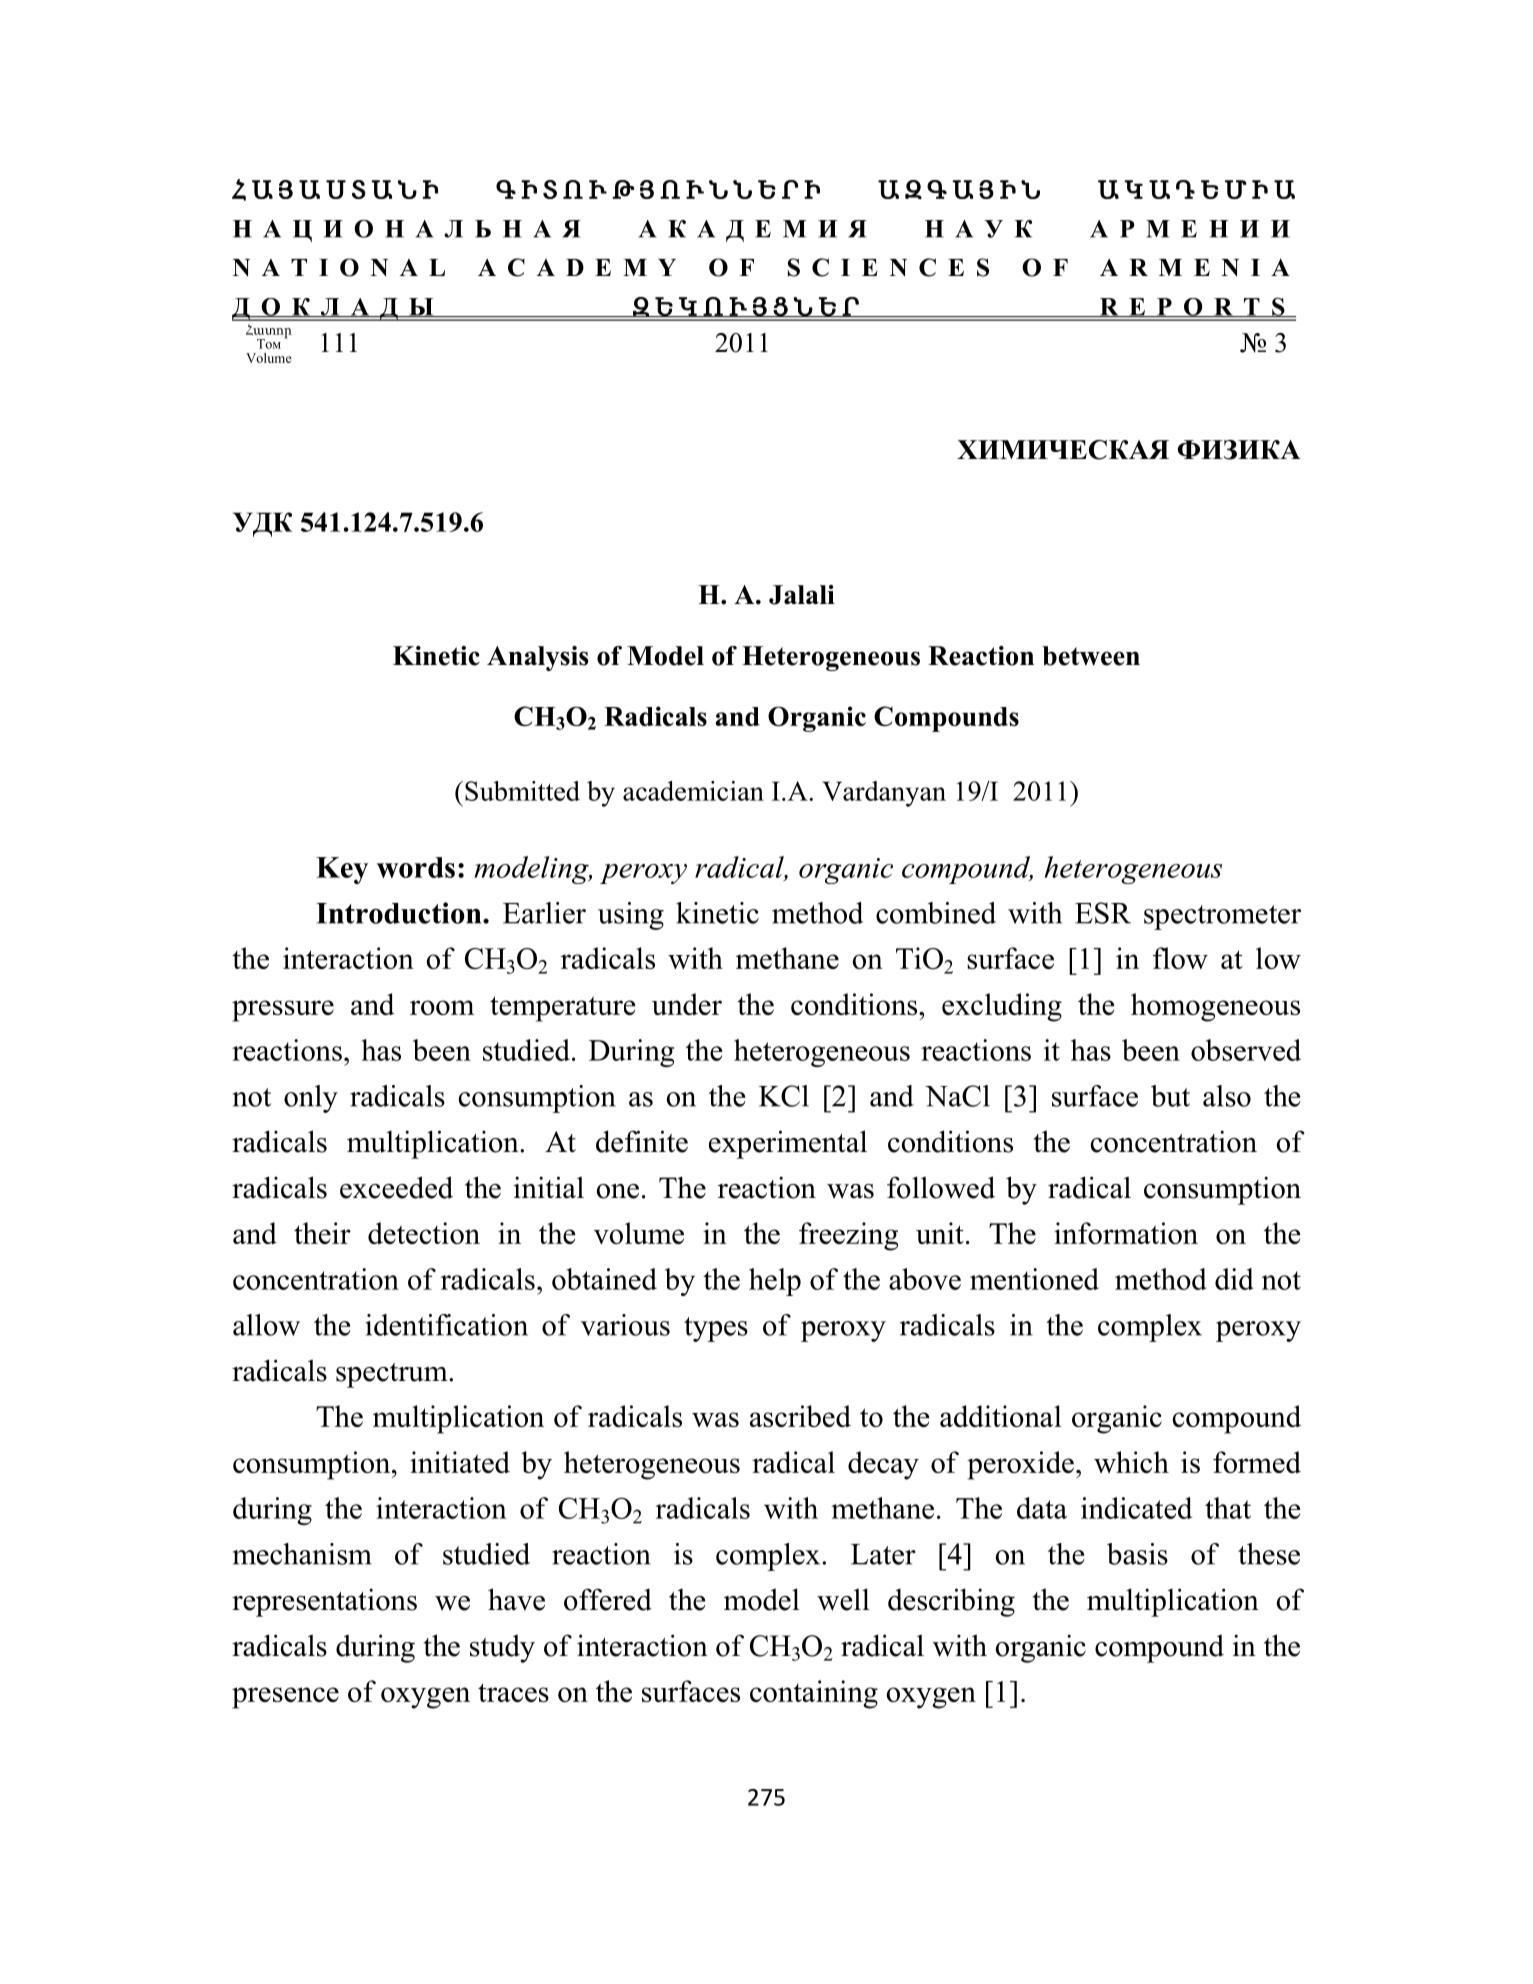 This page has height=1984, width=1533. I want to click on exceeded, so click(396, 1187).
